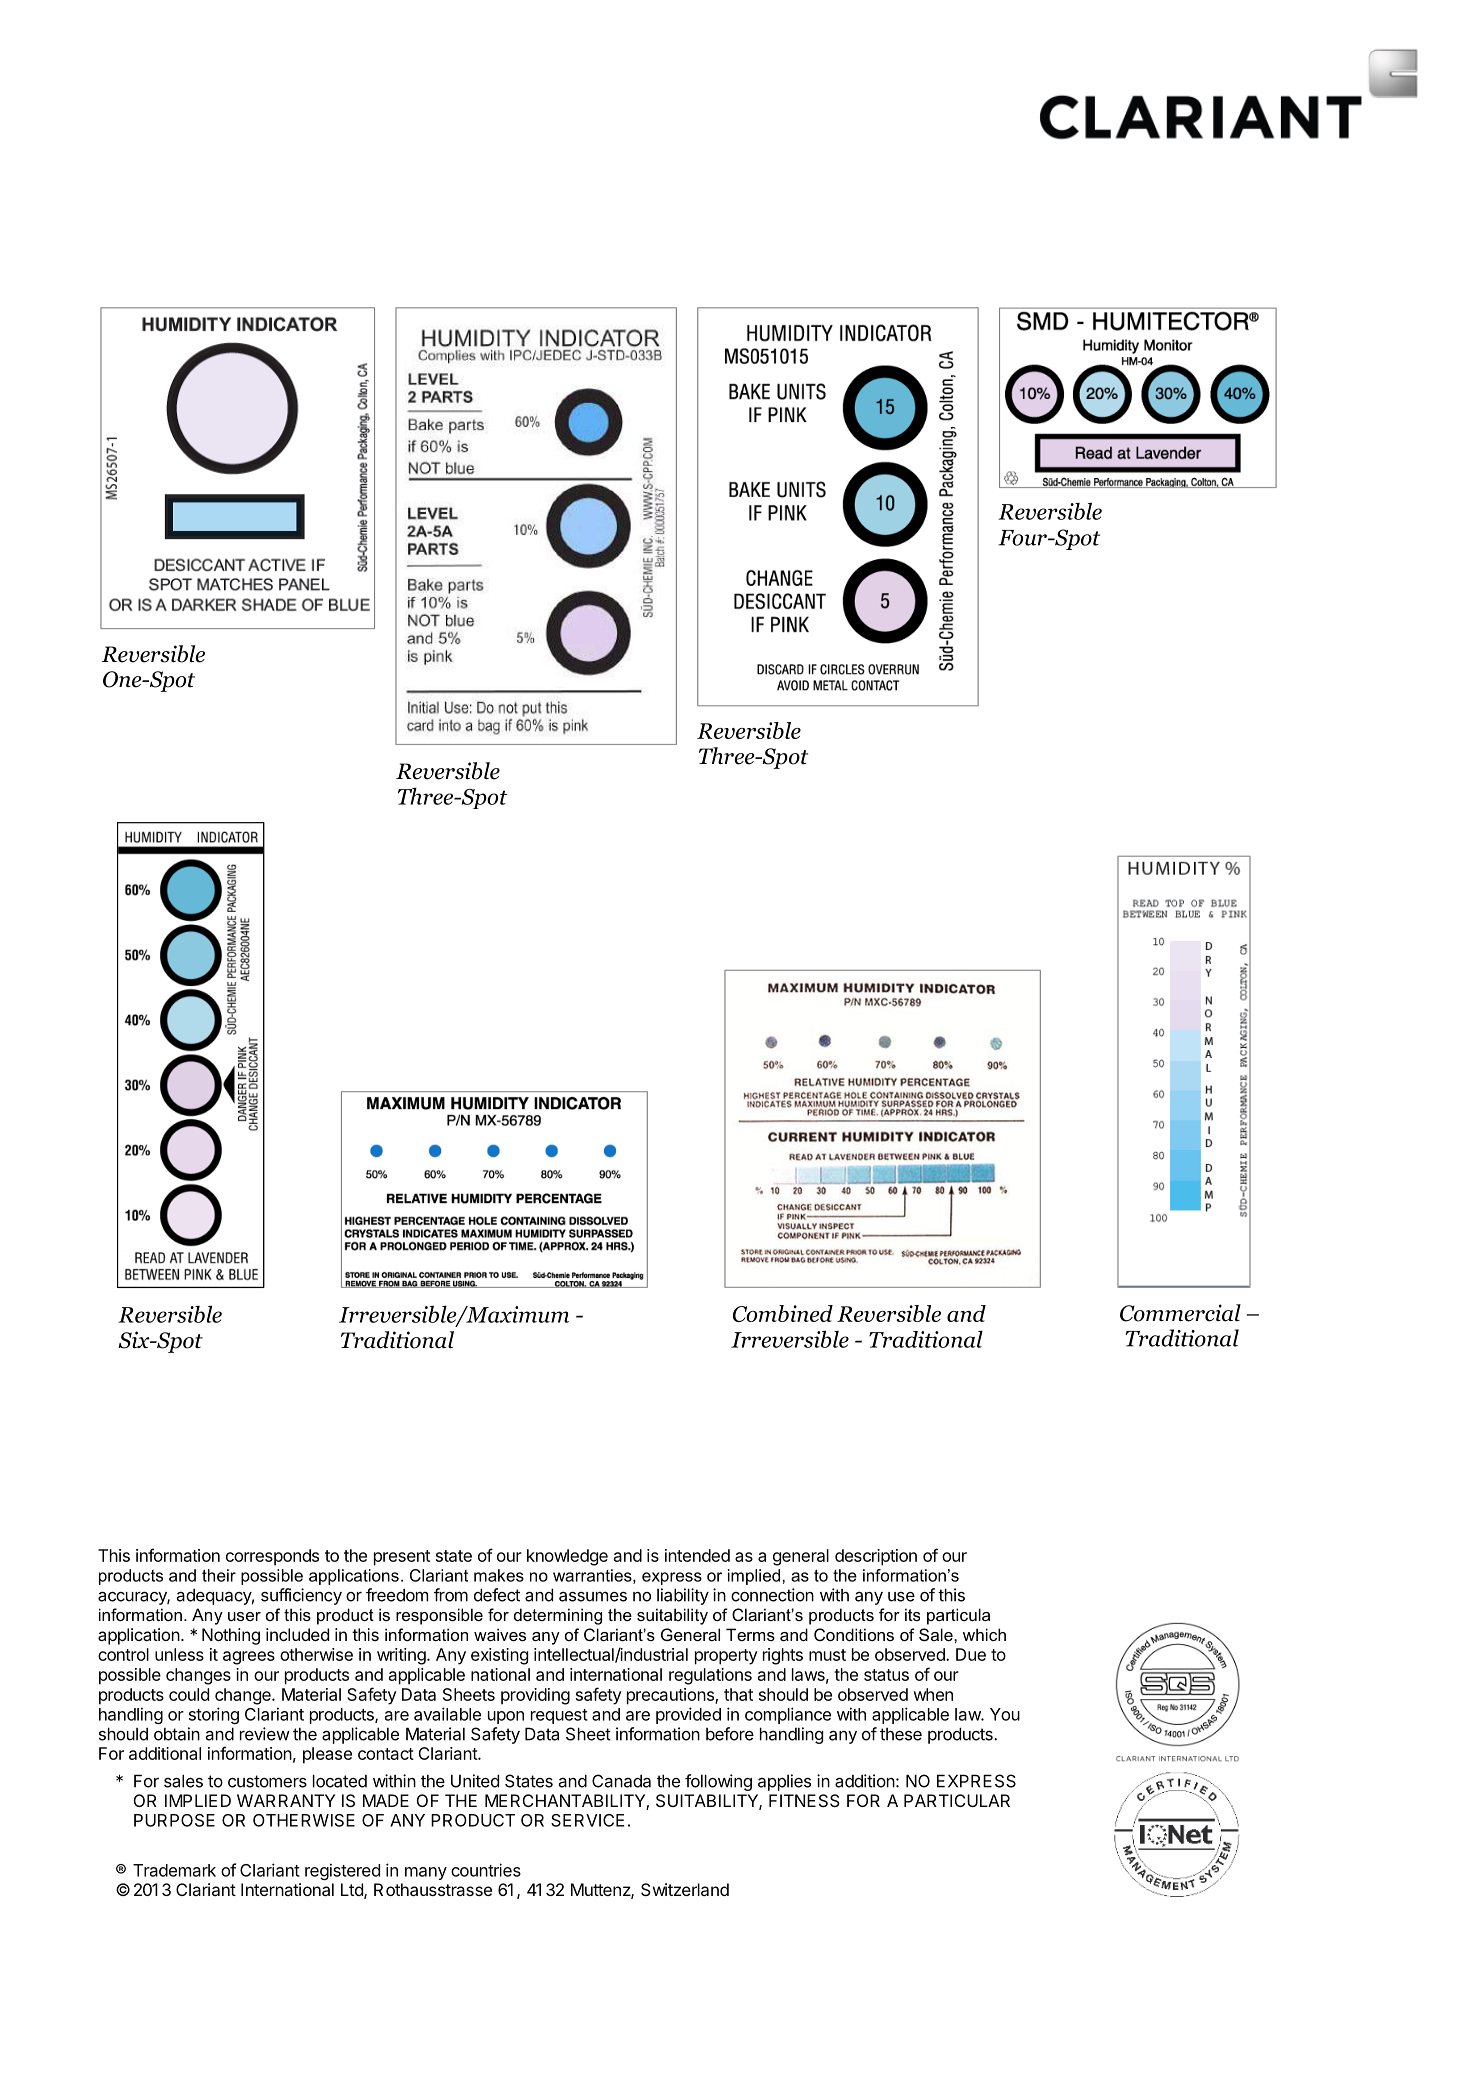 This document has height=2073, width=1466. Describe the element at coordinates (804, 1800) in the document. I see `FITNESS` at that location.
